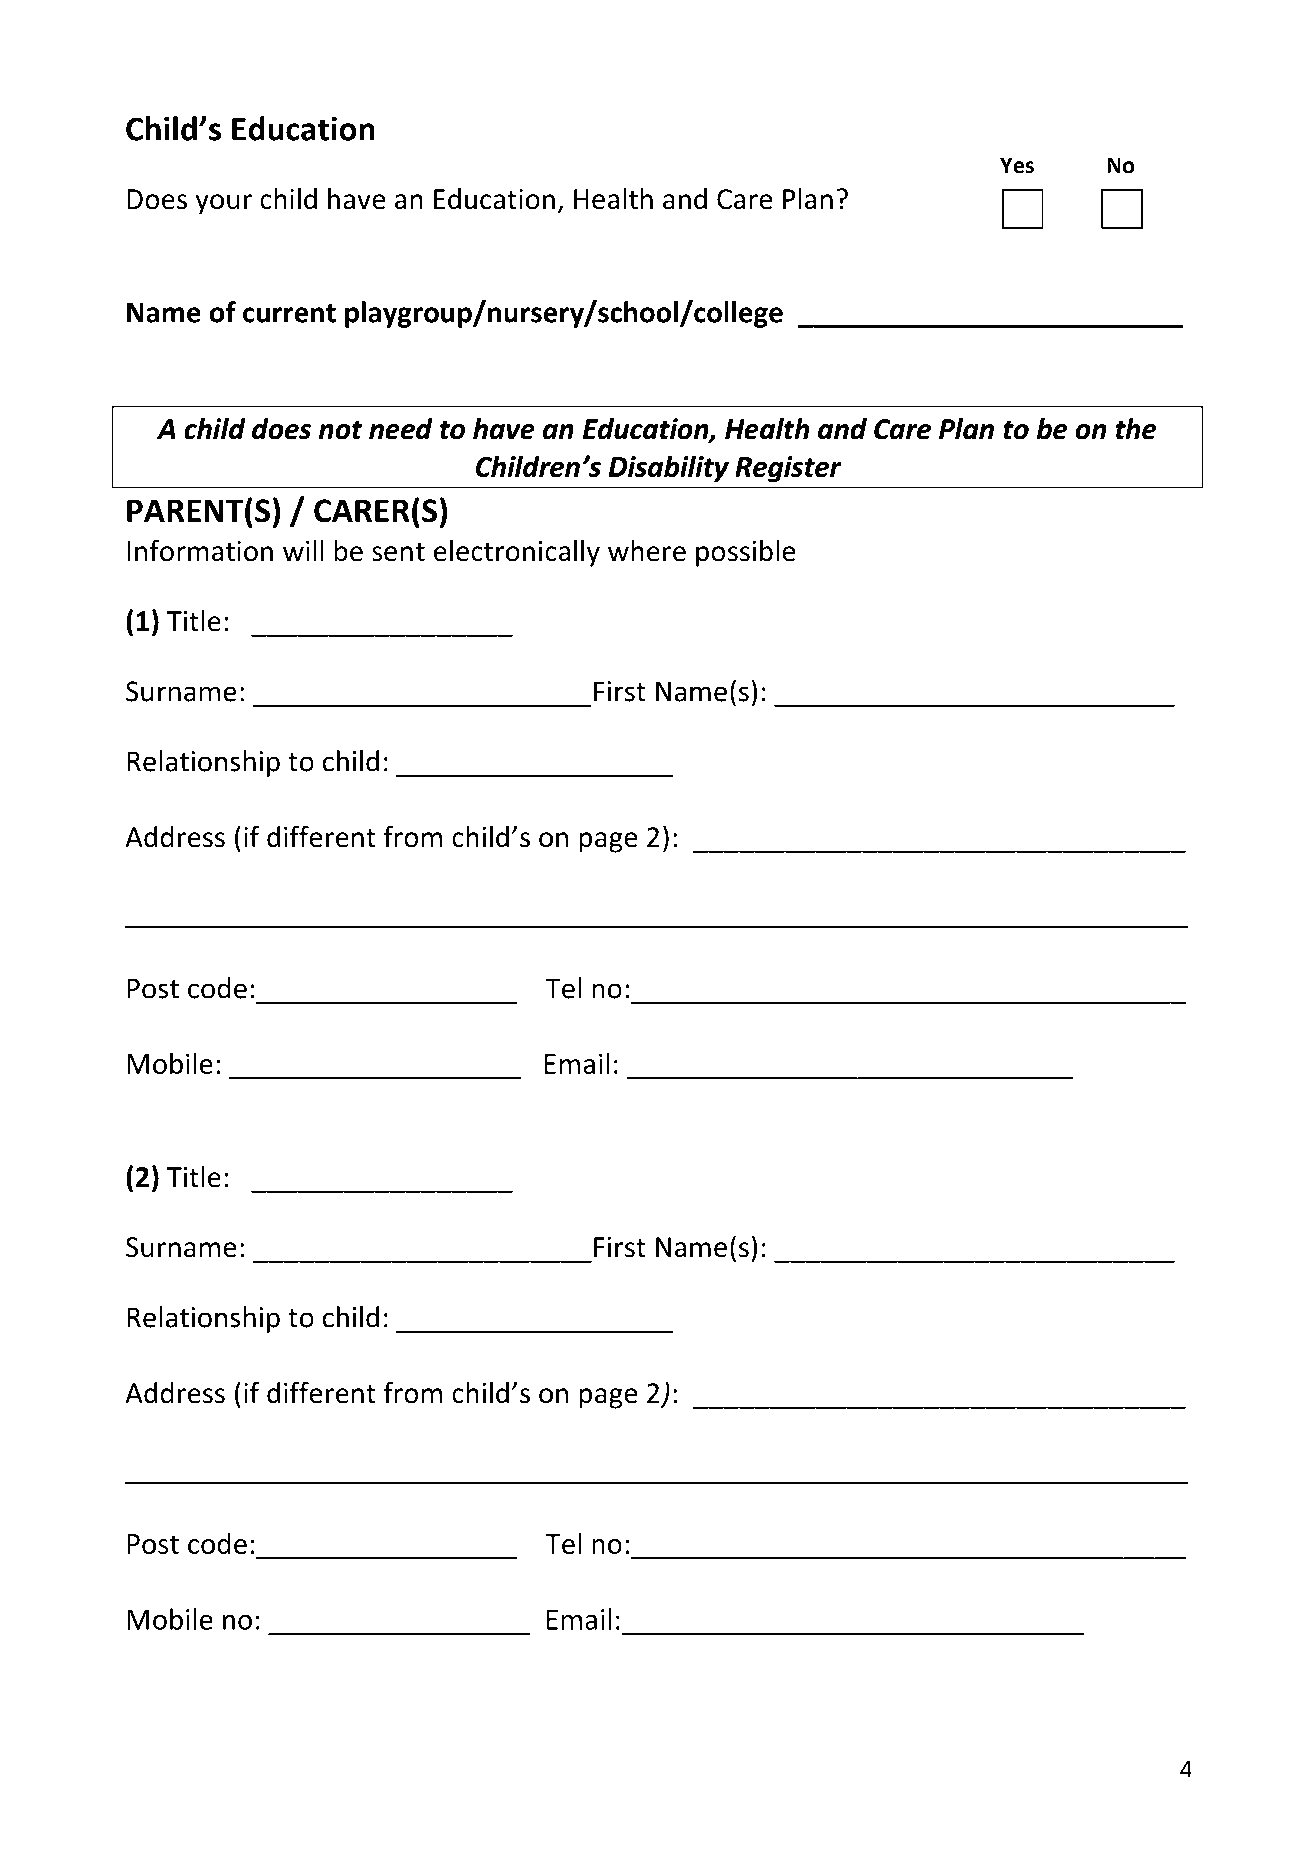 This document has height=1861, width=1315. What do you see at coordinates (223, 204) in the document?
I see `your` at bounding box center [223, 204].
